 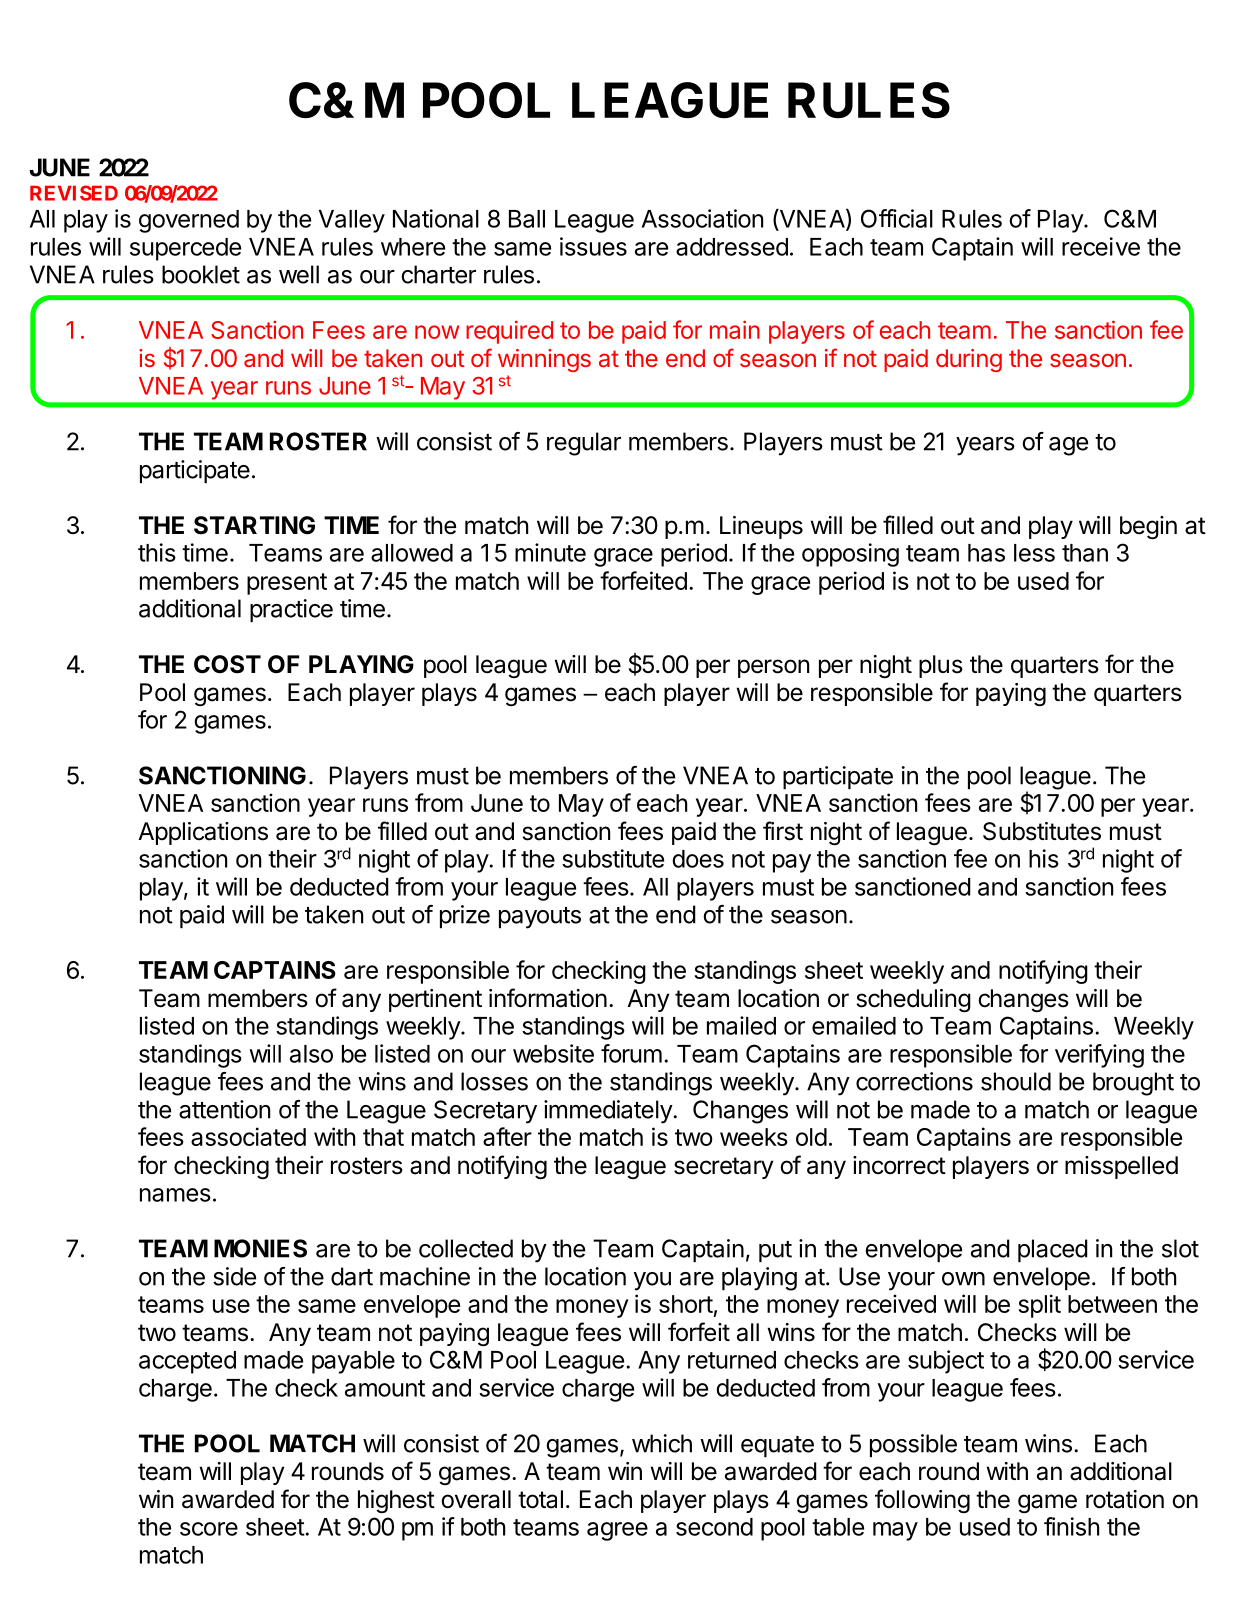 What do you see at coordinates (550, 552) in the image?
I see `minute` at bounding box center [550, 552].
